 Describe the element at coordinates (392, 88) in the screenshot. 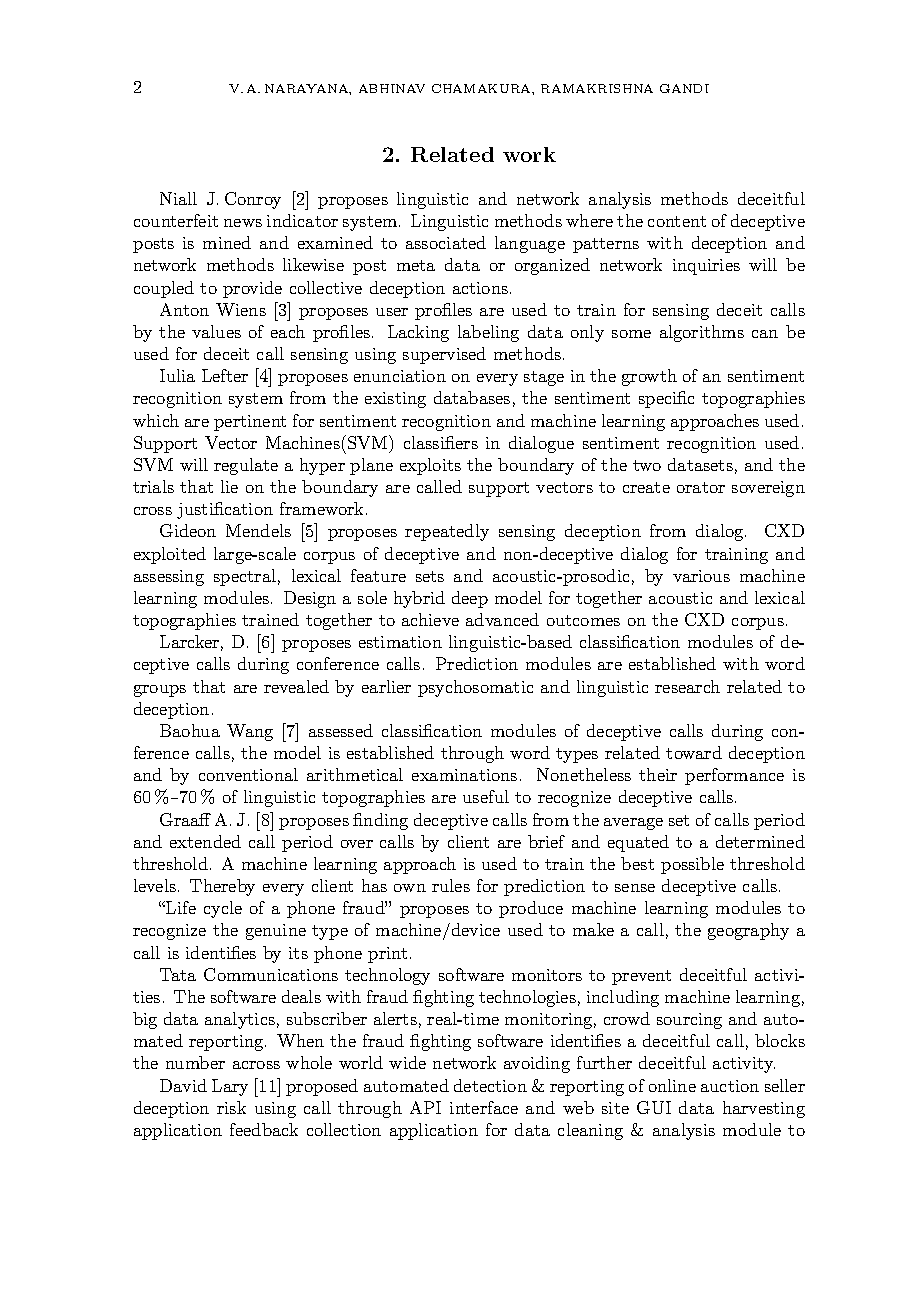

I see `ABHINAV` at that location.
